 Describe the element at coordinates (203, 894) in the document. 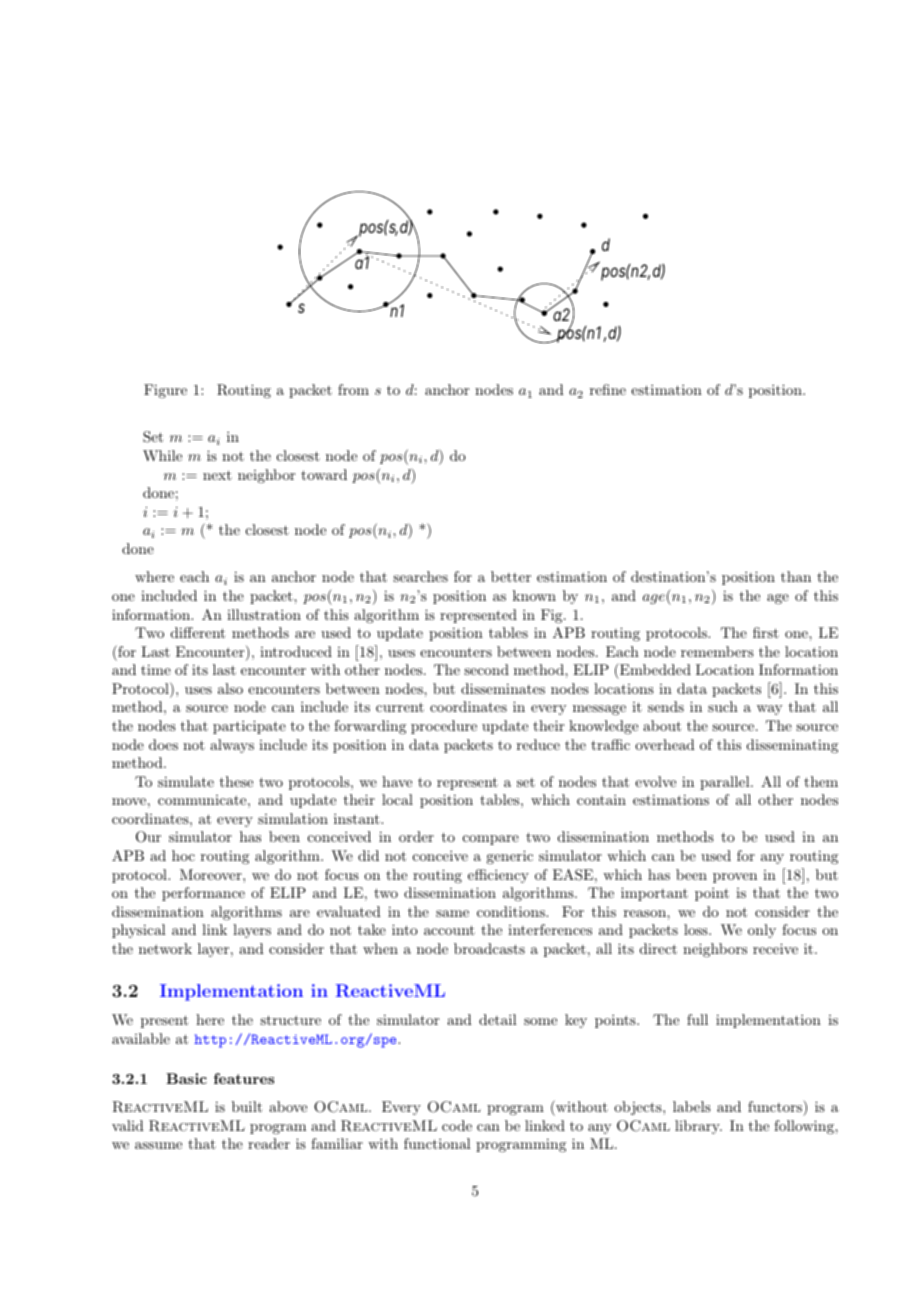

I see `performance` at that location.
